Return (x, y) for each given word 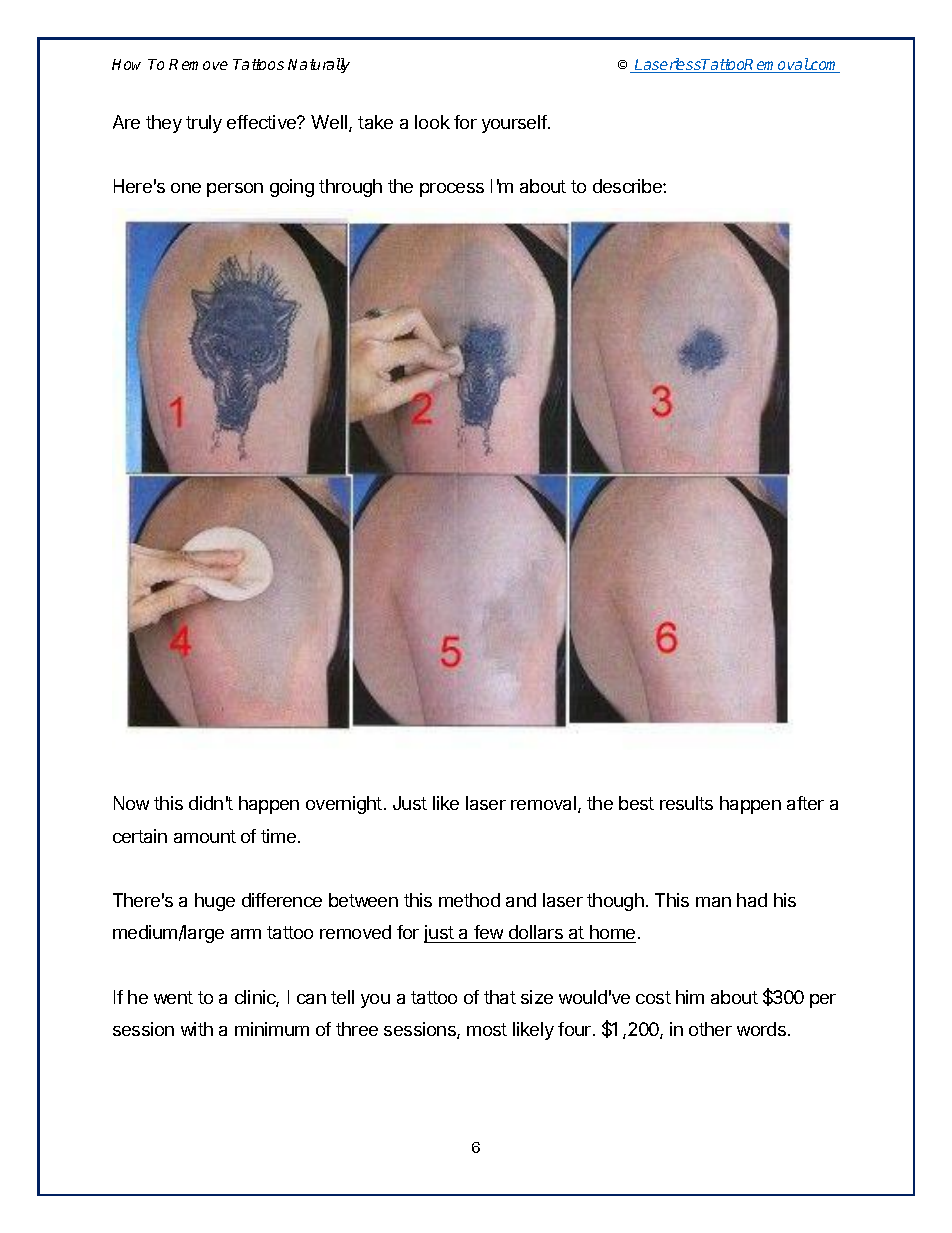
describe (628, 186)
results (686, 803)
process (452, 190)
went (173, 997)
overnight (344, 805)
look (432, 122)
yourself (515, 124)
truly (204, 124)
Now (131, 803)
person (235, 190)
